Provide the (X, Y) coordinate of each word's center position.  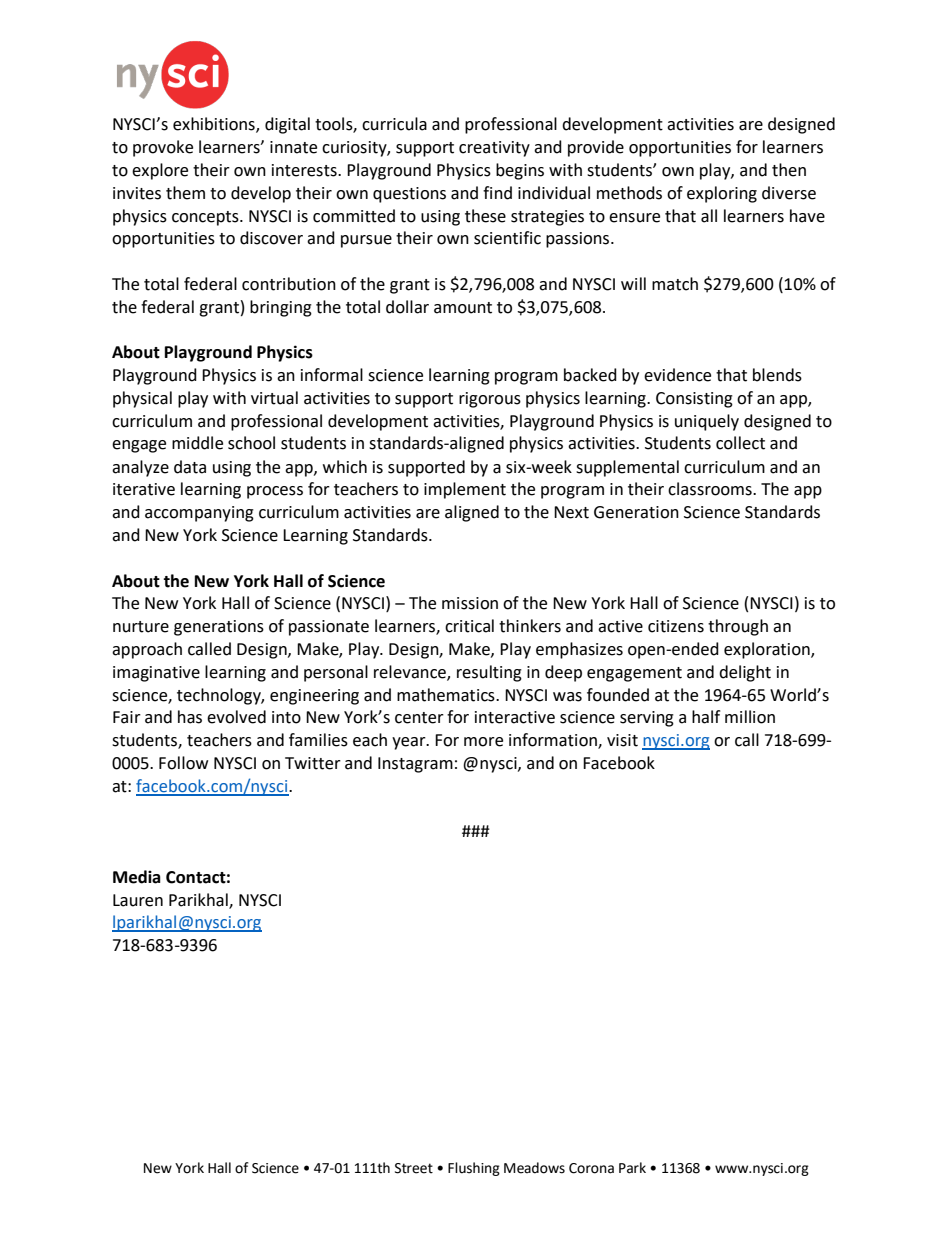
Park (632, 1168)
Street (414, 1168)
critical (469, 626)
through (738, 627)
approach (147, 650)
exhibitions (215, 125)
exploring (722, 194)
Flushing (474, 1169)
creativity (494, 149)
